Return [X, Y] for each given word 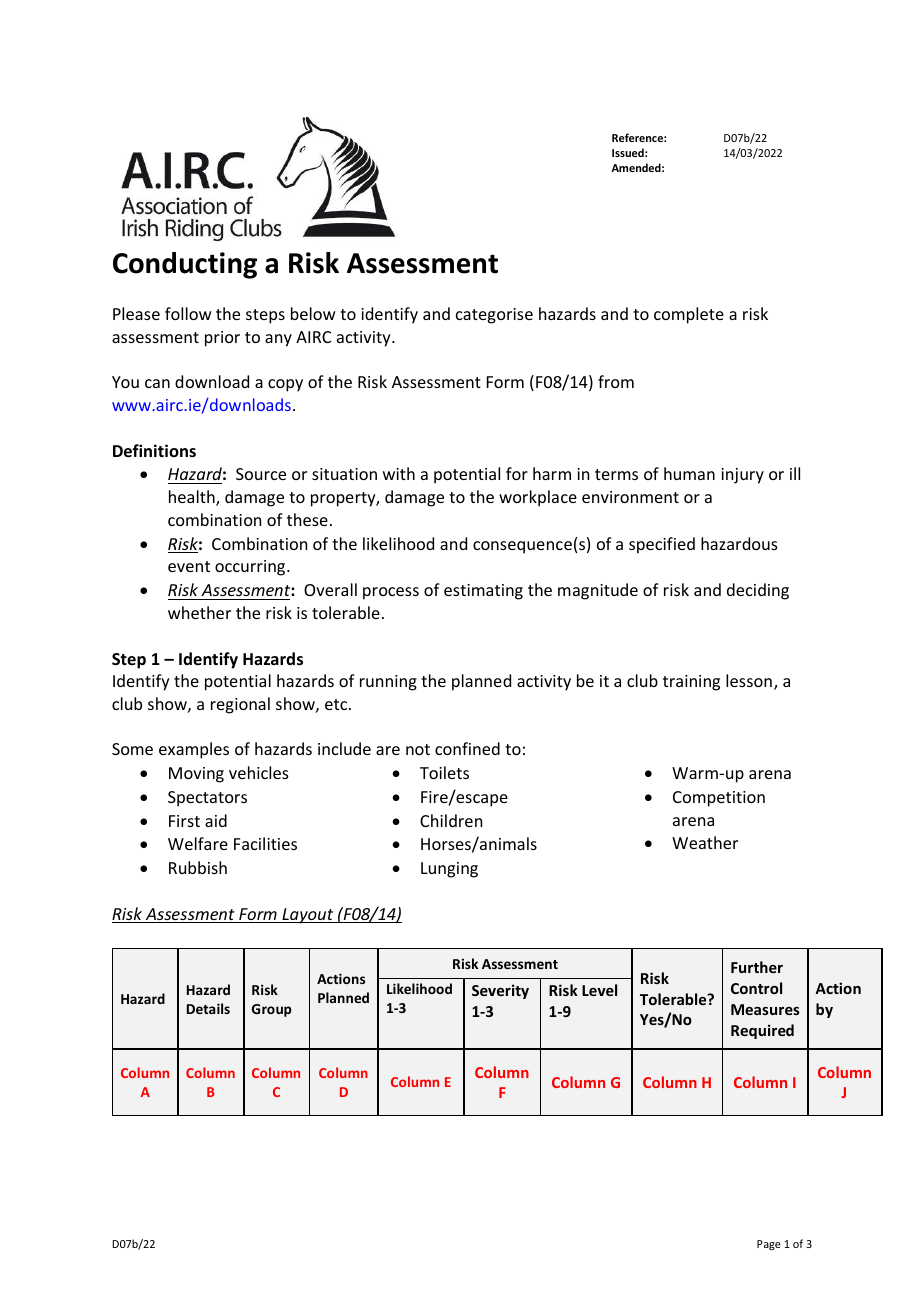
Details [208, 1008]
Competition [719, 799]
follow [188, 313]
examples [194, 750]
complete [689, 315]
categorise [494, 316]
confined [467, 748]
